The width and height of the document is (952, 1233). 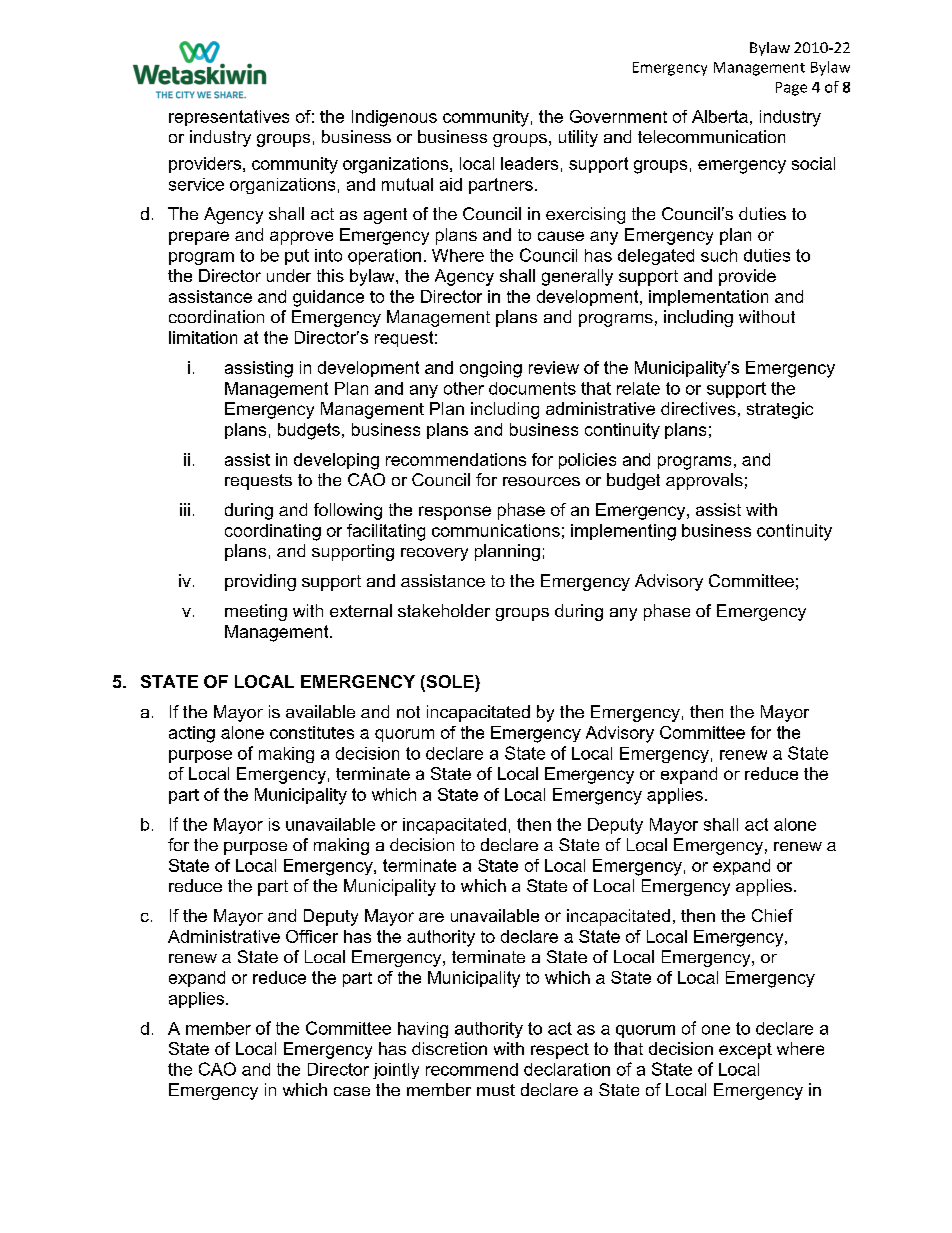 I want to click on case, so click(x=352, y=1091).
